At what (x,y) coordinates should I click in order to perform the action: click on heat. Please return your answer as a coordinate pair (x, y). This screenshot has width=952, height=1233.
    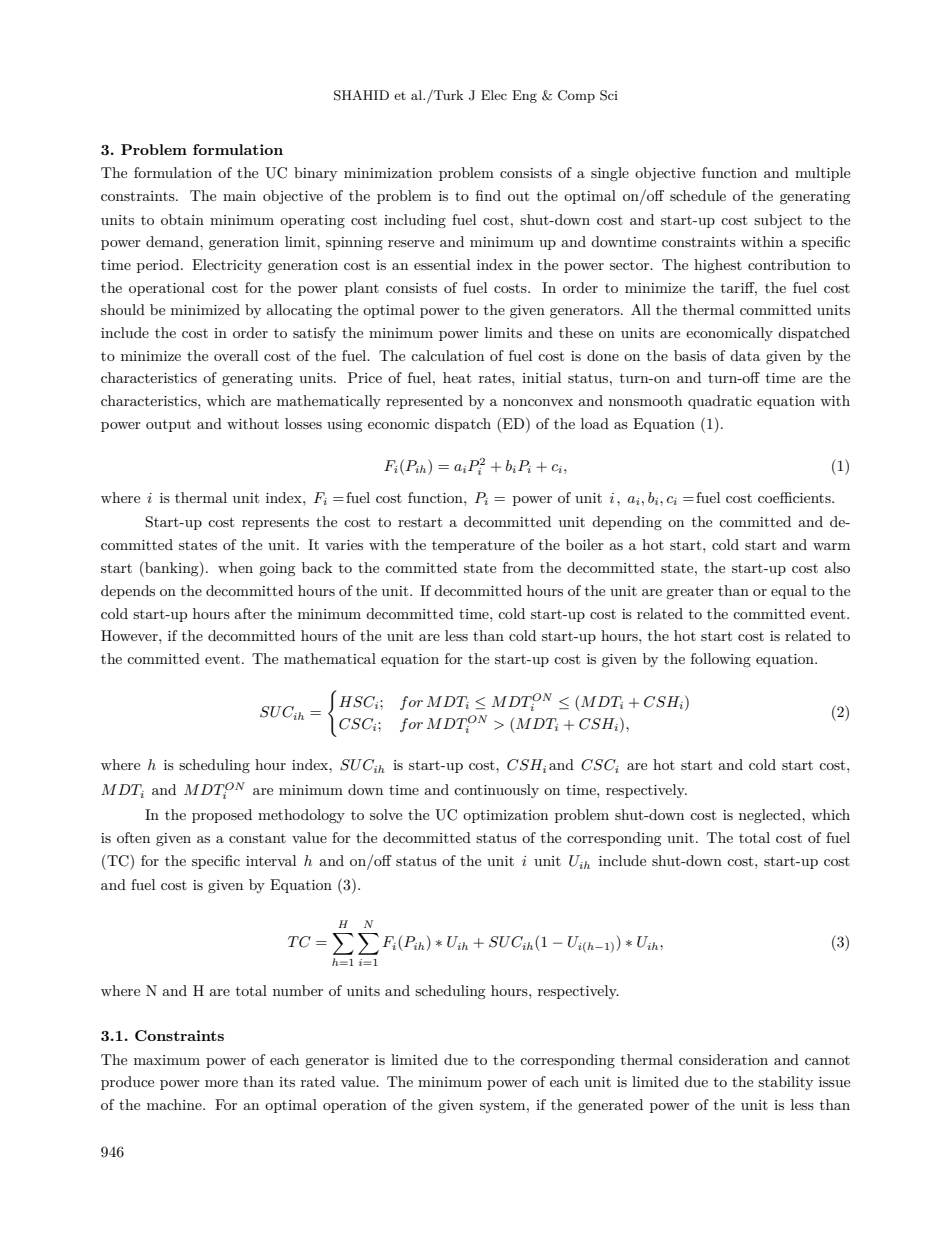
    Looking at the image, I should click on (457, 377).
